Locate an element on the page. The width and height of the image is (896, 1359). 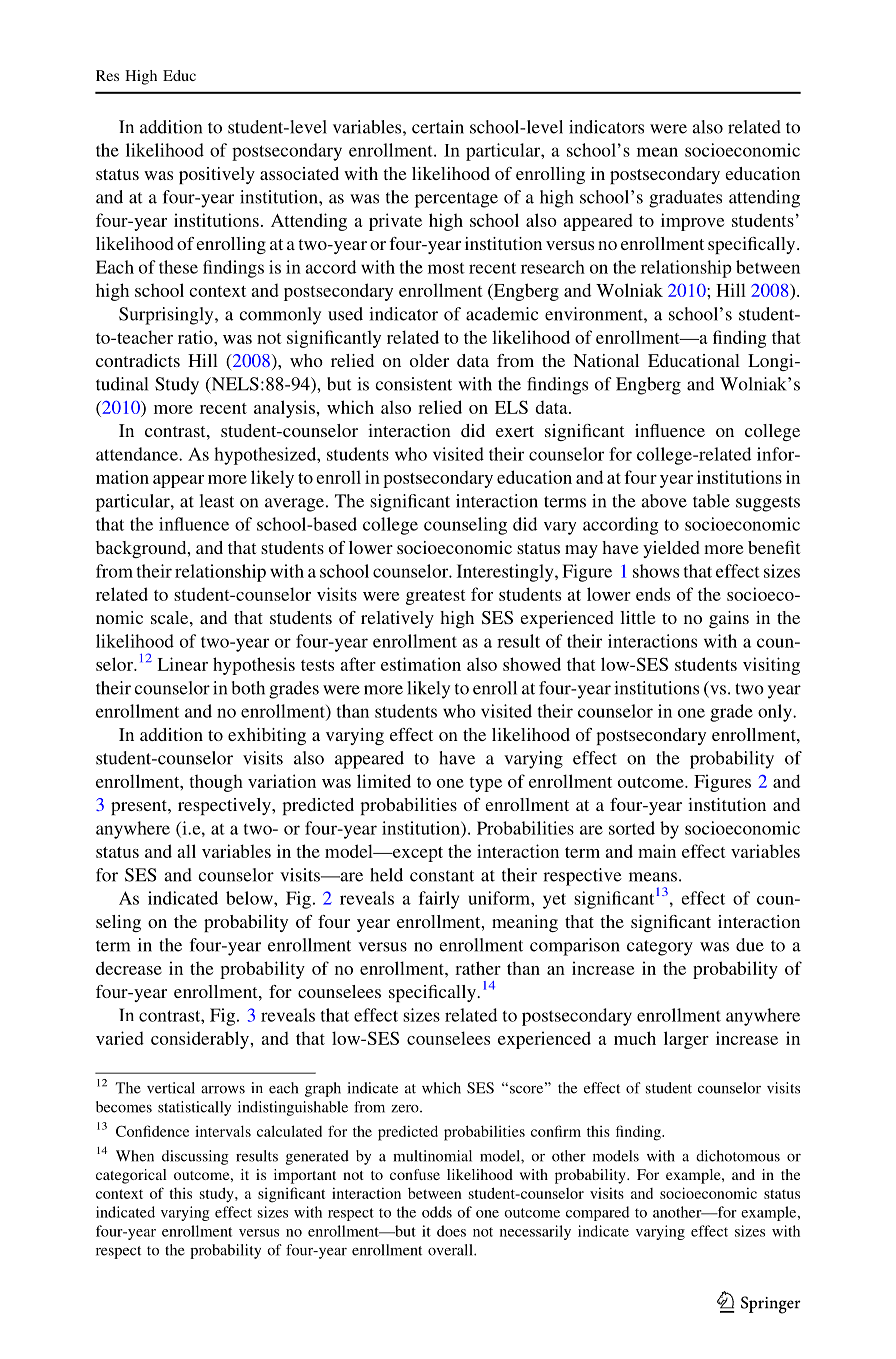
graduates is located at coordinates (685, 199).
